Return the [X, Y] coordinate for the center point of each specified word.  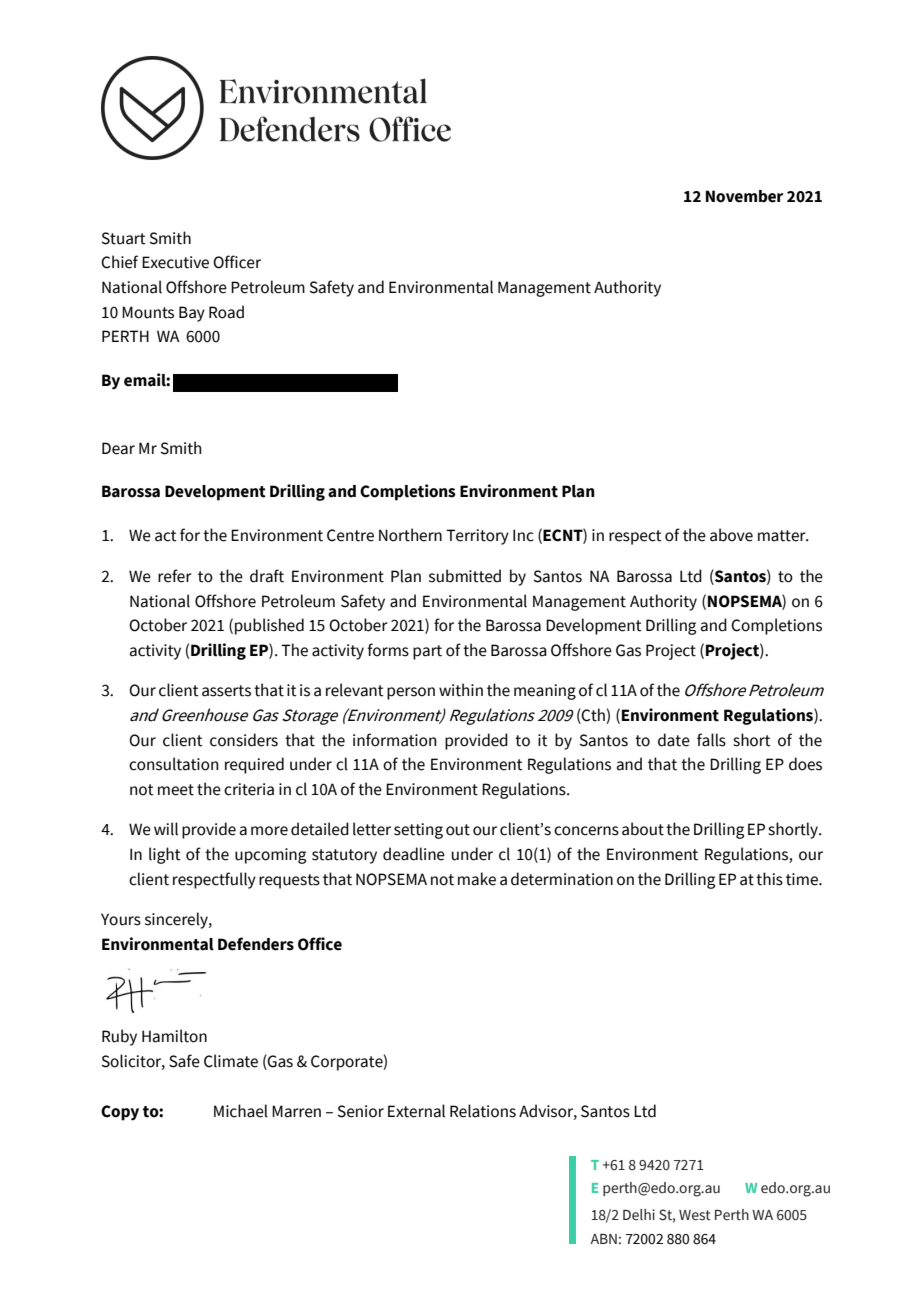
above [731, 535]
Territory [477, 537]
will [166, 829]
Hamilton [174, 1036]
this [769, 879]
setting [418, 831]
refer [175, 576]
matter [783, 536]
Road [226, 312]
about [643, 829]
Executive [175, 262]
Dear [118, 448]
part [427, 652]
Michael [241, 1111]
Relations [483, 1111]
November [744, 196]
